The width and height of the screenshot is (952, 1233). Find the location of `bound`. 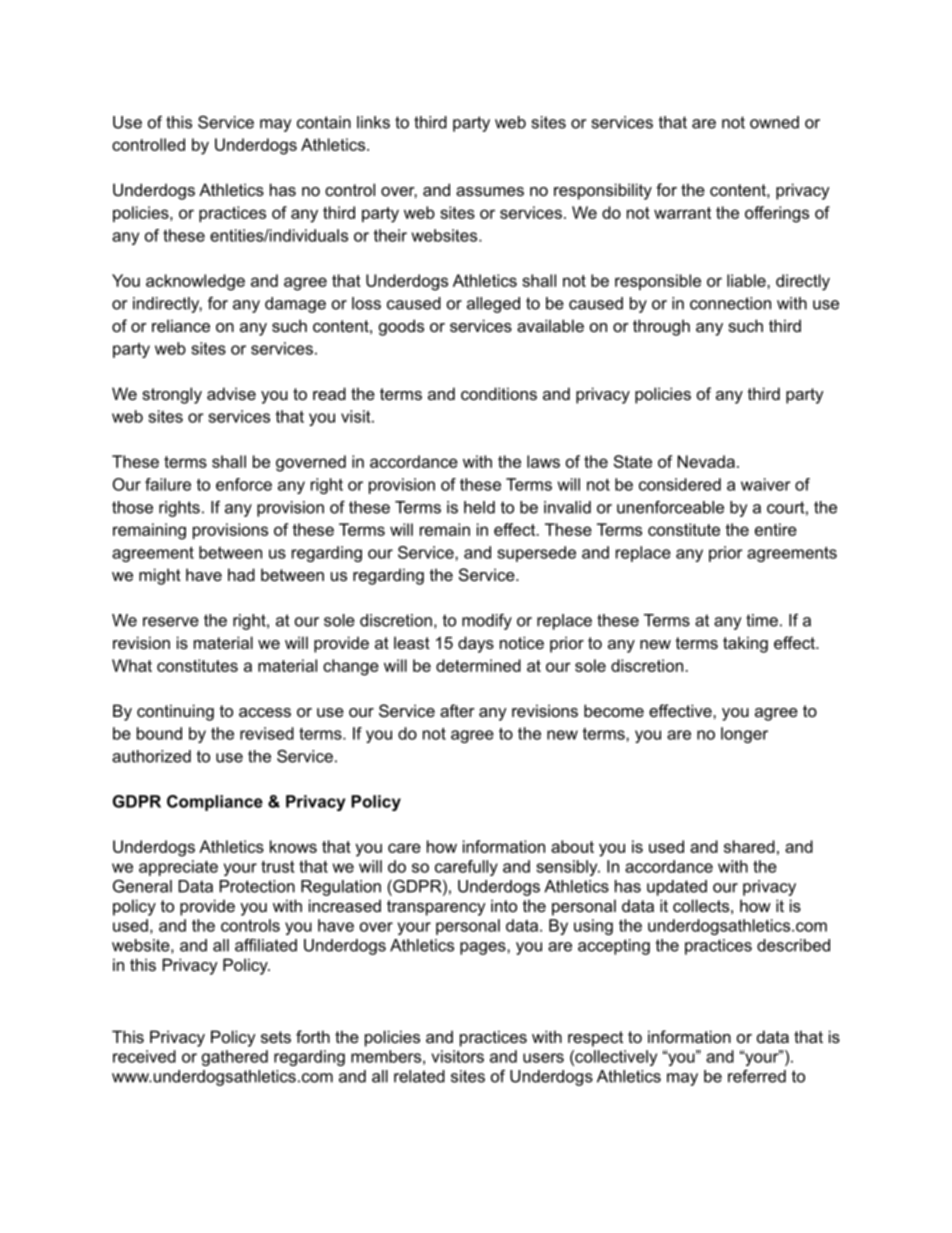

bound is located at coordinates (159, 733).
